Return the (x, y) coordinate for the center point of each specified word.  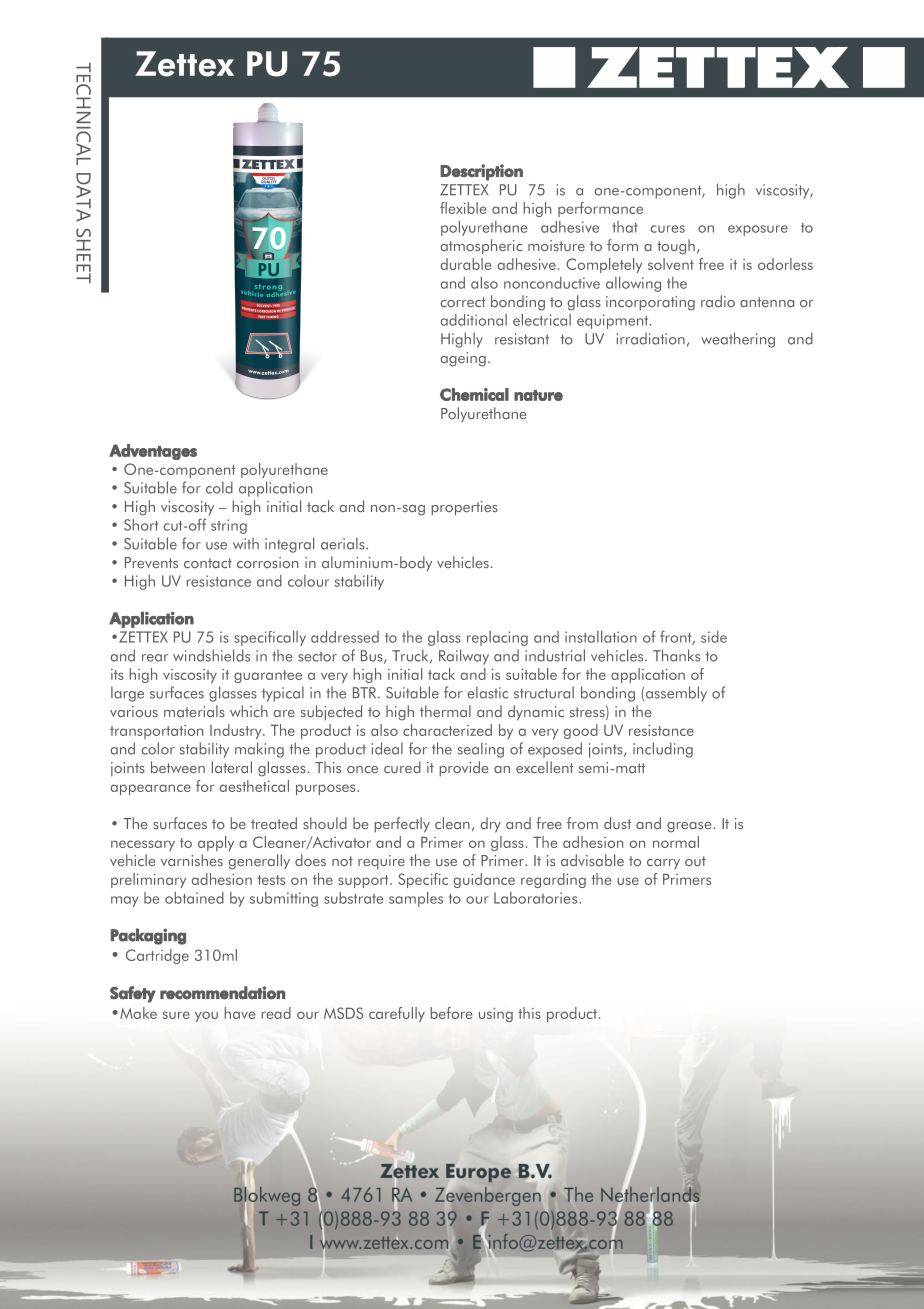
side (714, 637)
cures (667, 229)
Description (481, 172)
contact (208, 563)
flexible (463, 208)
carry (663, 864)
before (451, 1013)
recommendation (222, 993)
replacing (497, 638)
